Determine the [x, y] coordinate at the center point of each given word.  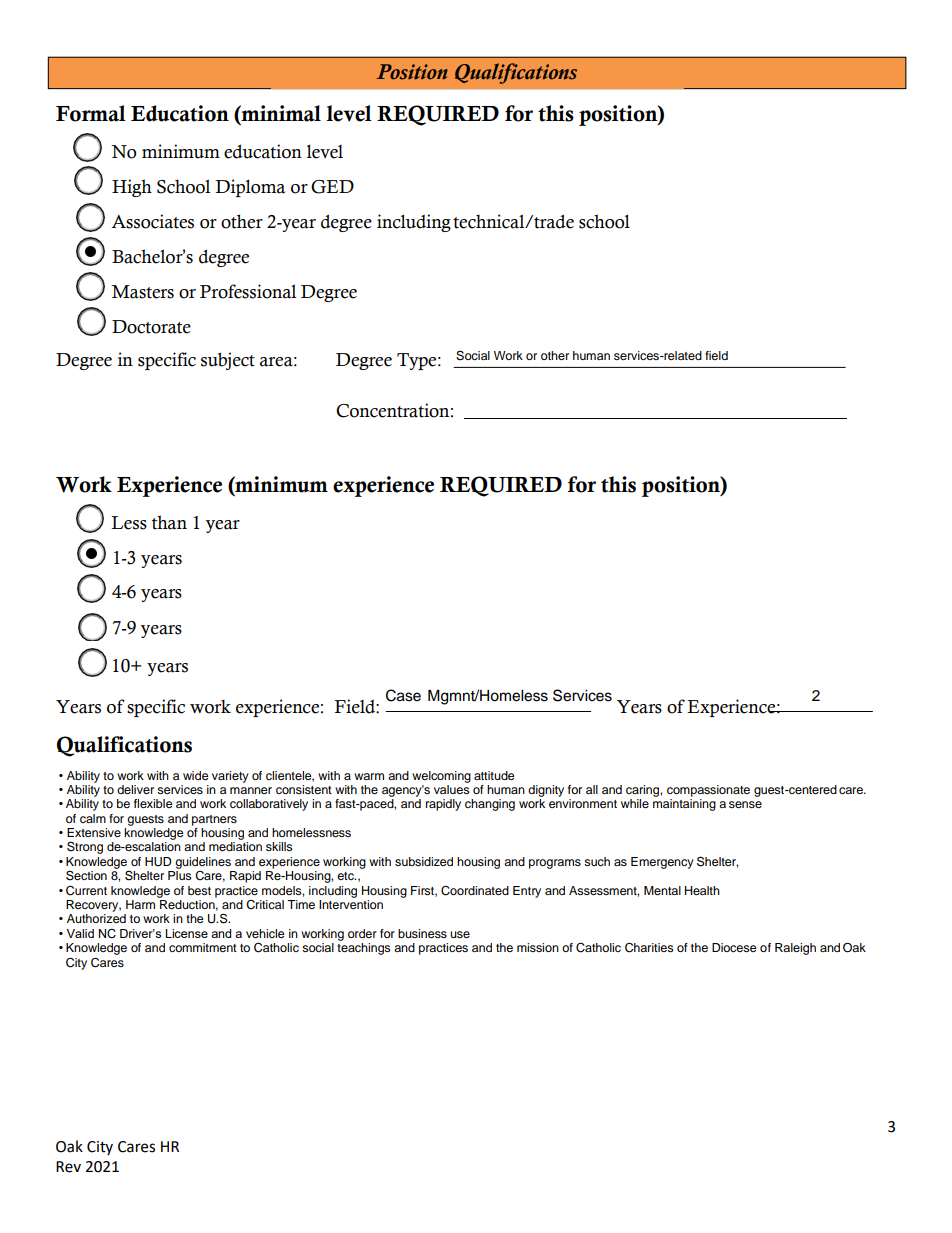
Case [403, 695]
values [452, 788]
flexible [153, 803]
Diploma [250, 188]
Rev [68, 1167]
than [169, 522]
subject [228, 361]
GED [332, 187]
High [132, 188]
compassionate [708, 791]
